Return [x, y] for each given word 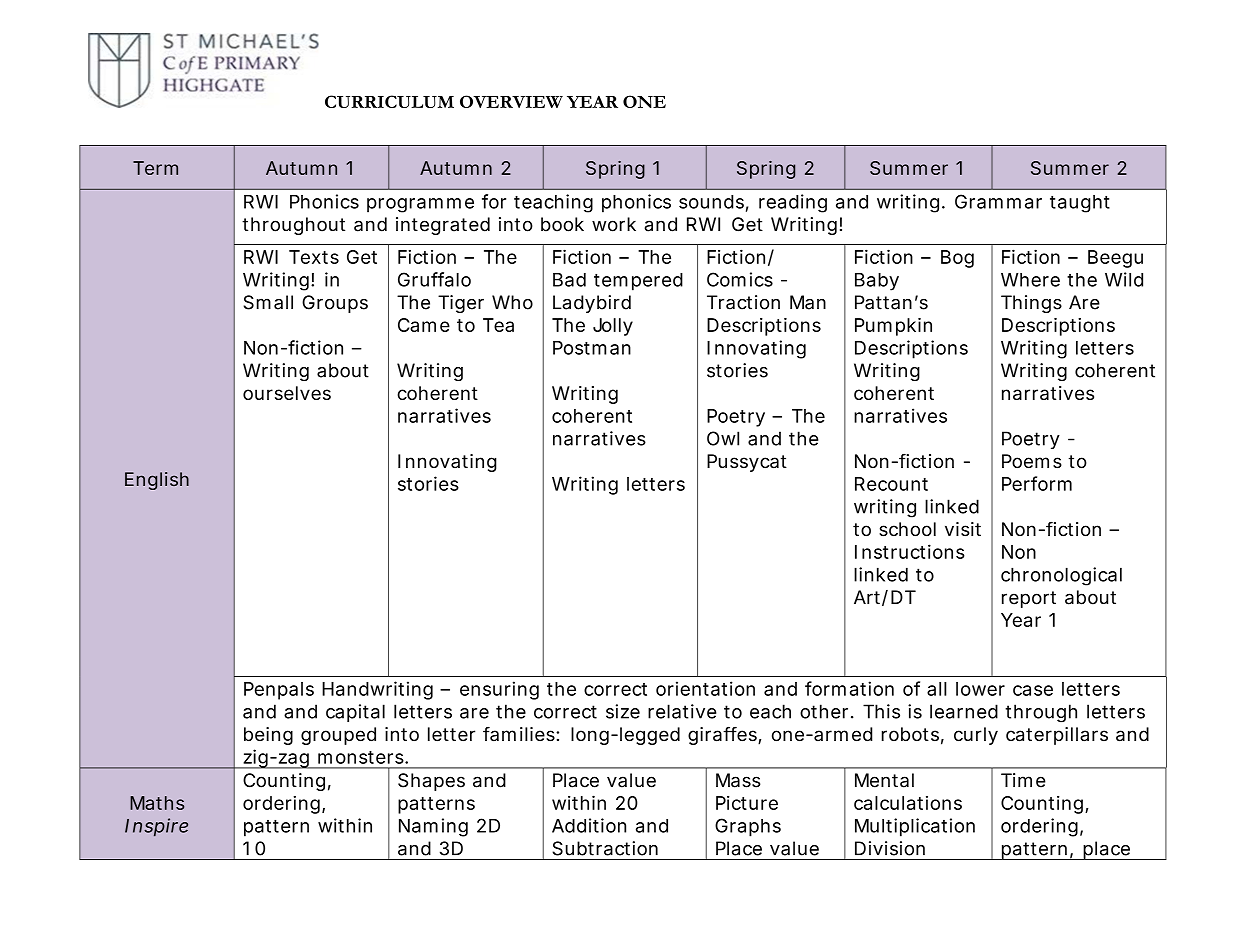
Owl [723, 438]
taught [1080, 204]
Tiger [461, 304]
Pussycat [747, 463]
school [907, 529]
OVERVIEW [511, 101]
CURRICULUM [389, 101]
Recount [891, 484]
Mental [884, 780]
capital [355, 713]
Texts [314, 257]
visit [963, 529]
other [824, 711]
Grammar [998, 201]
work [614, 224]
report [1029, 599]
